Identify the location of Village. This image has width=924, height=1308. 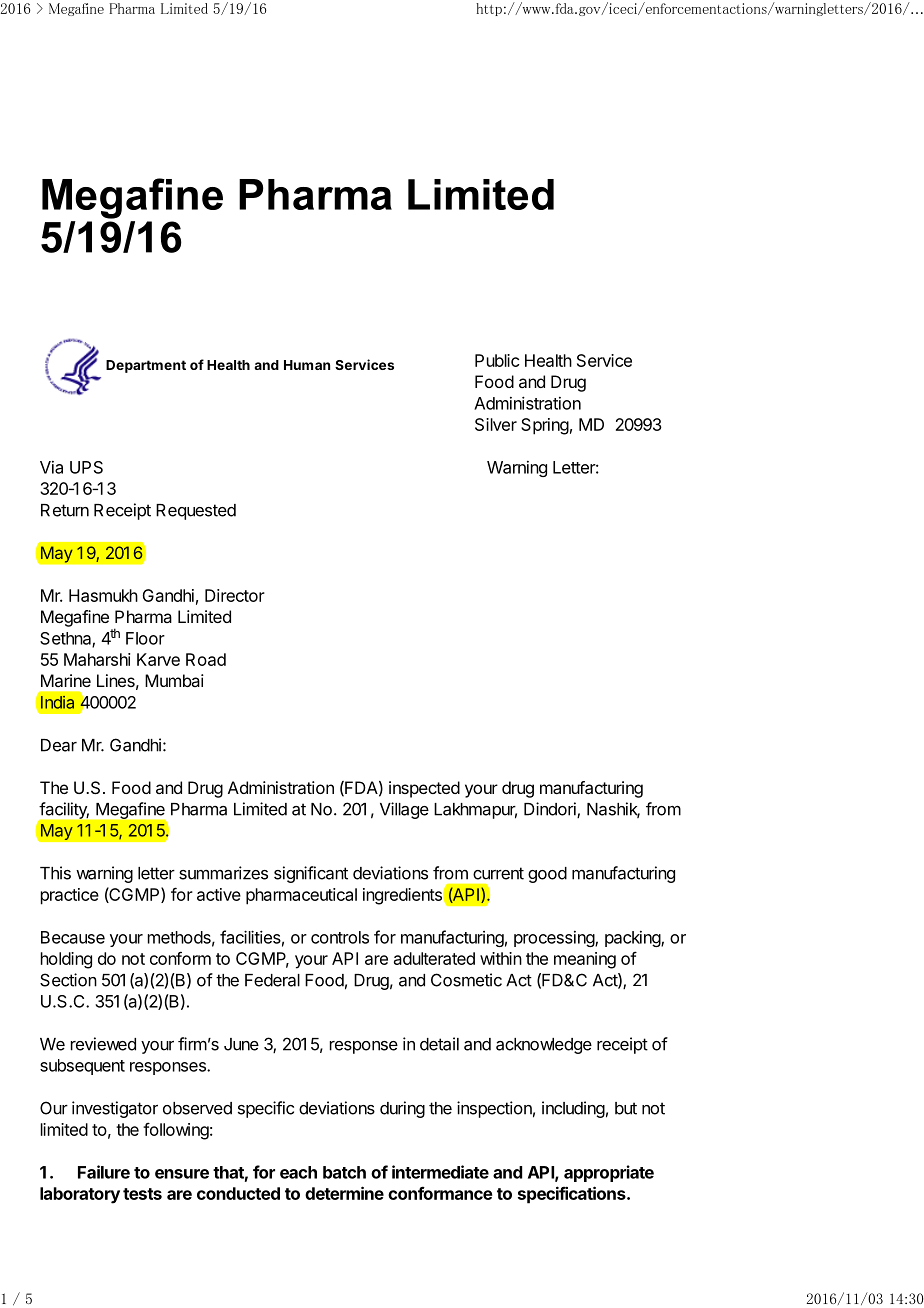
(404, 810).
